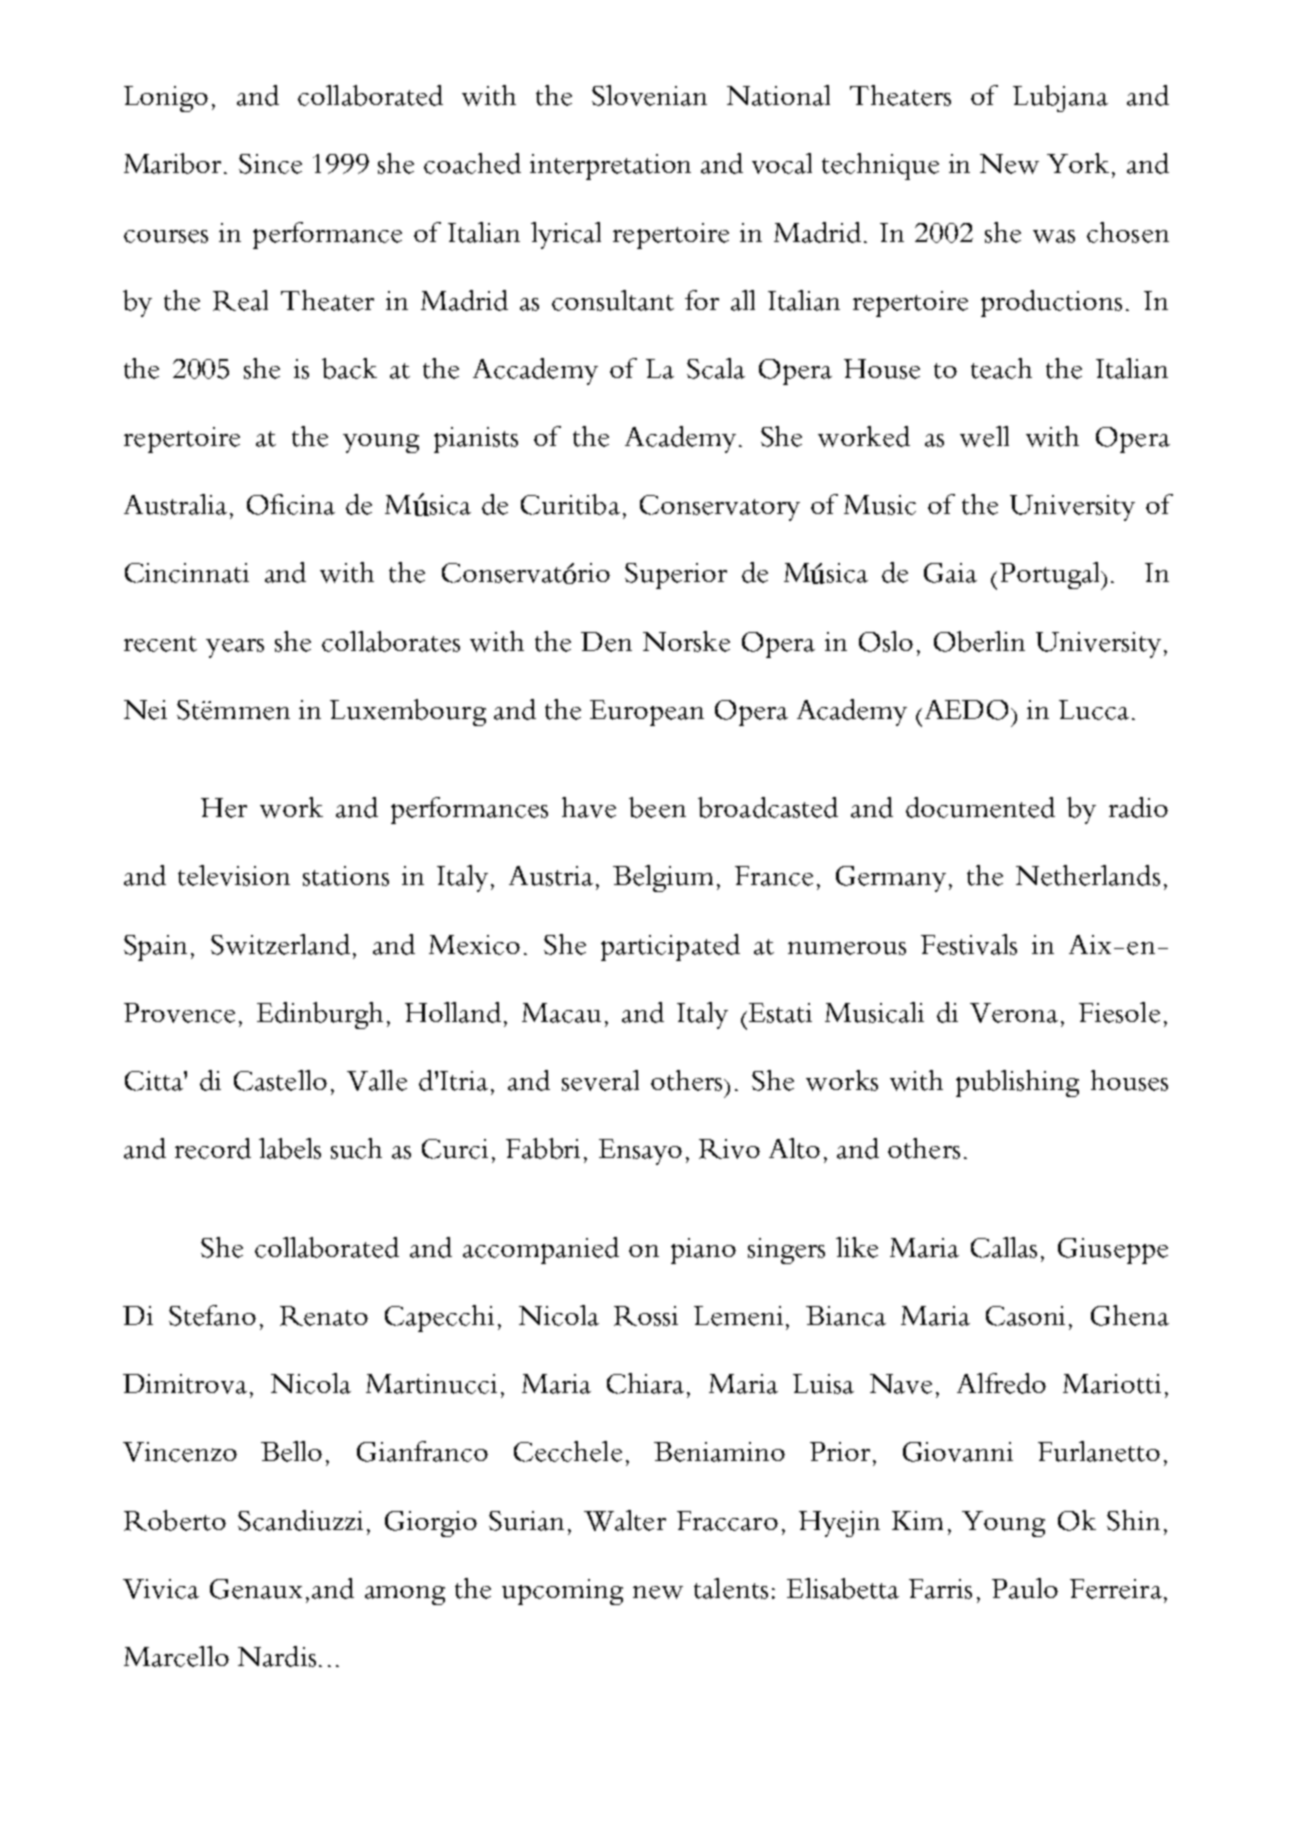 The image size is (1293, 1829). What do you see at coordinates (606, 642) in the screenshot?
I see `Den` at bounding box center [606, 642].
